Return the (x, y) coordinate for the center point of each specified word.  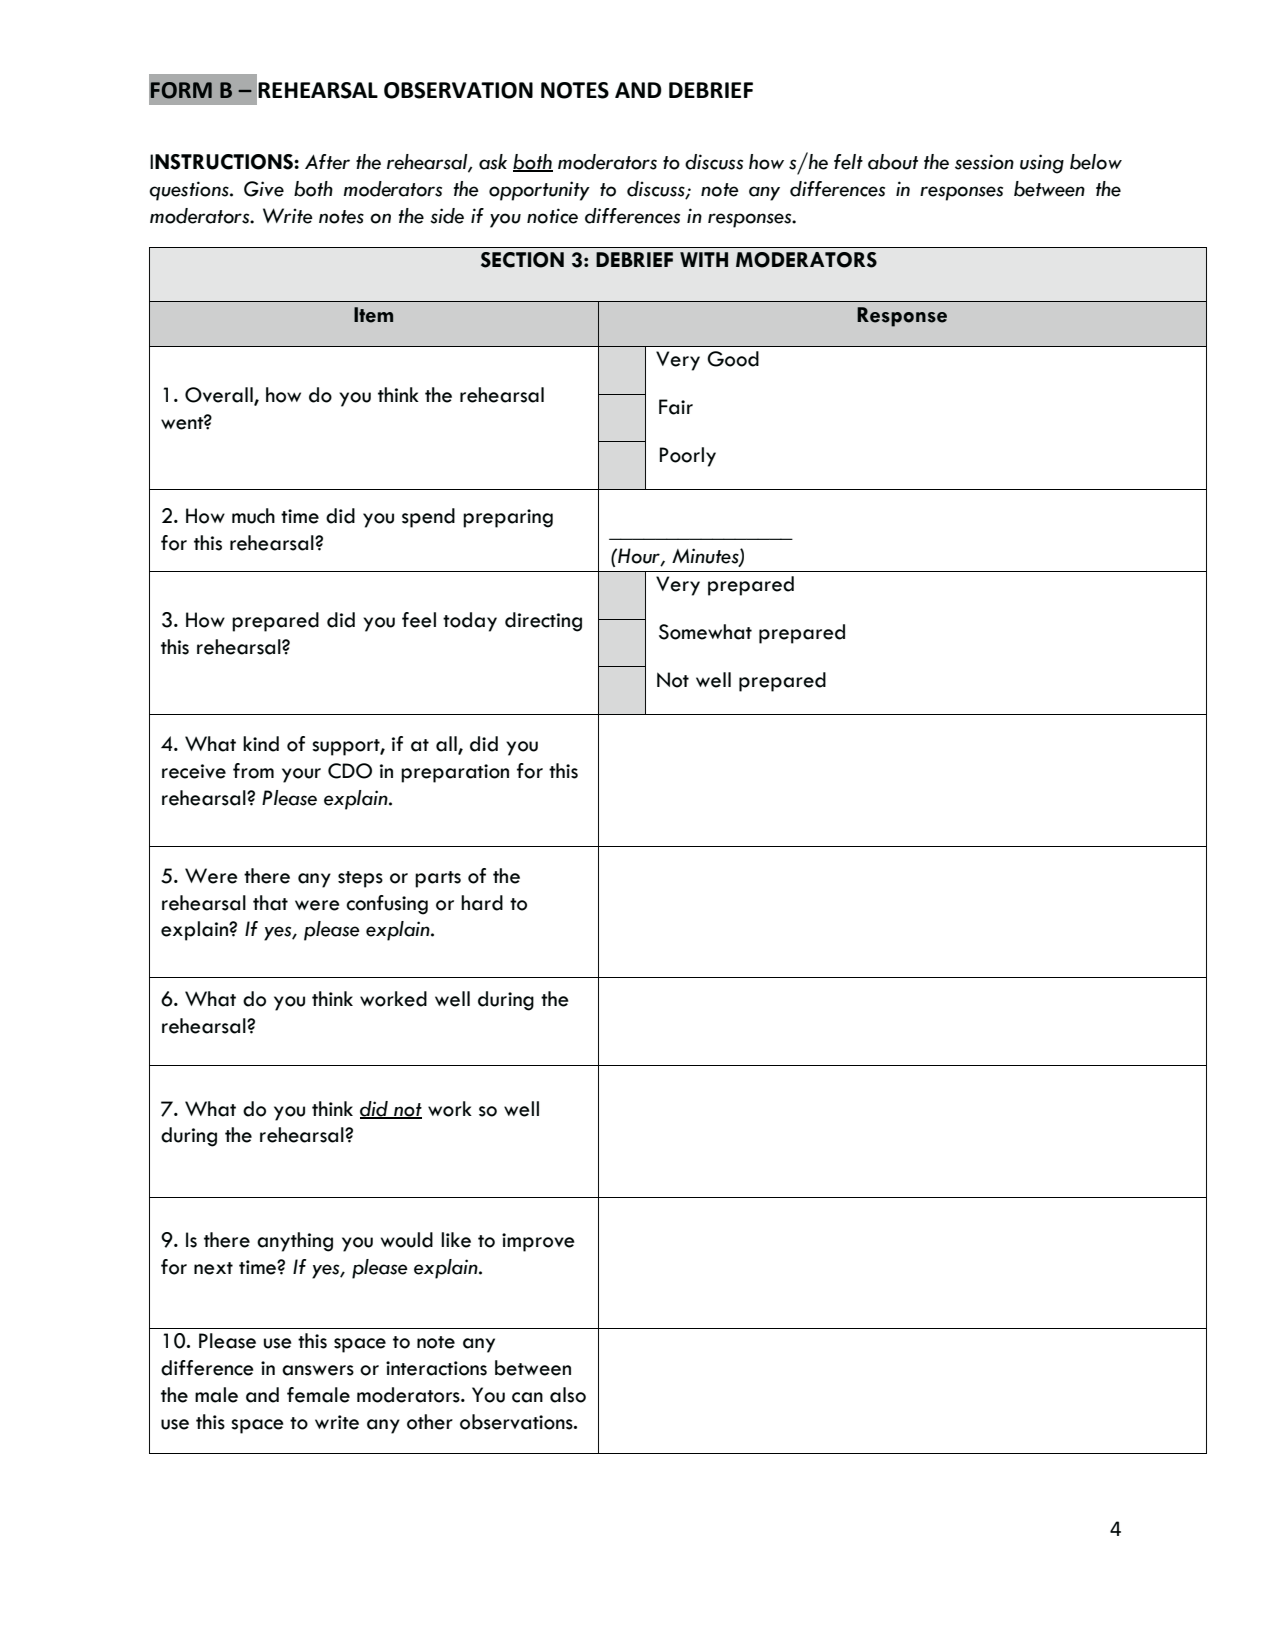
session (984, 162)
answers (318, 1370)
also (568, 1395)
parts (438, 879)
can (527, 1397)
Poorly (688, 457)
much (253, 516)
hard (482, 903)
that (270, 903)
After (327, 162)
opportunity (539, 191)
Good (733, 359)
